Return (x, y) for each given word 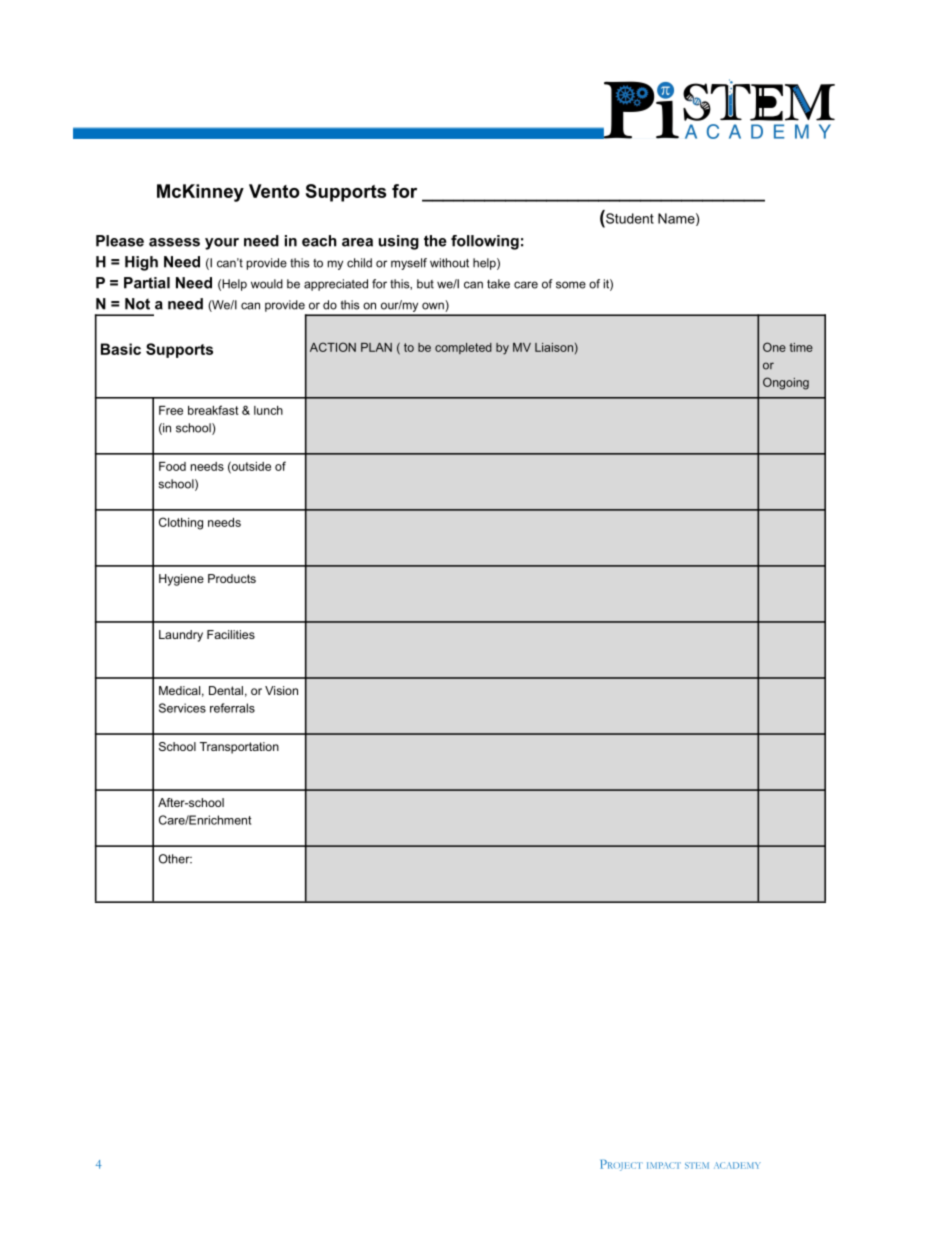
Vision (281, 690)
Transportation (239, 748)
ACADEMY (737, 1165)
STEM (697, 1165)
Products (232, 578)
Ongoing (786, 383)
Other (175, 859)
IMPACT (664, 1165)
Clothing (181, 523)
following (485, 242)
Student (629, 217)
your (222, 244)
